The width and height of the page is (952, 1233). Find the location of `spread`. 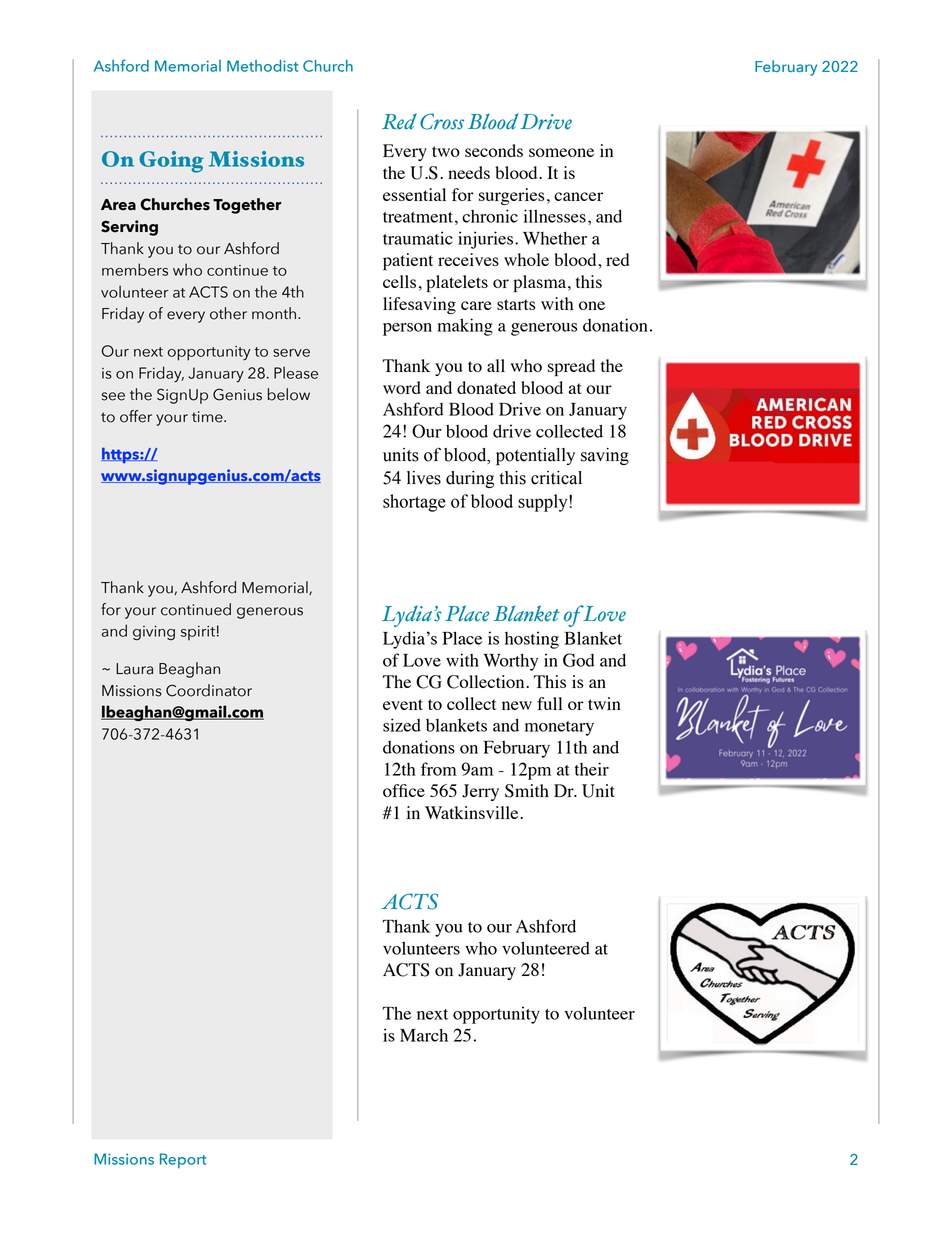

spread is located at coordinates (571, 367).
